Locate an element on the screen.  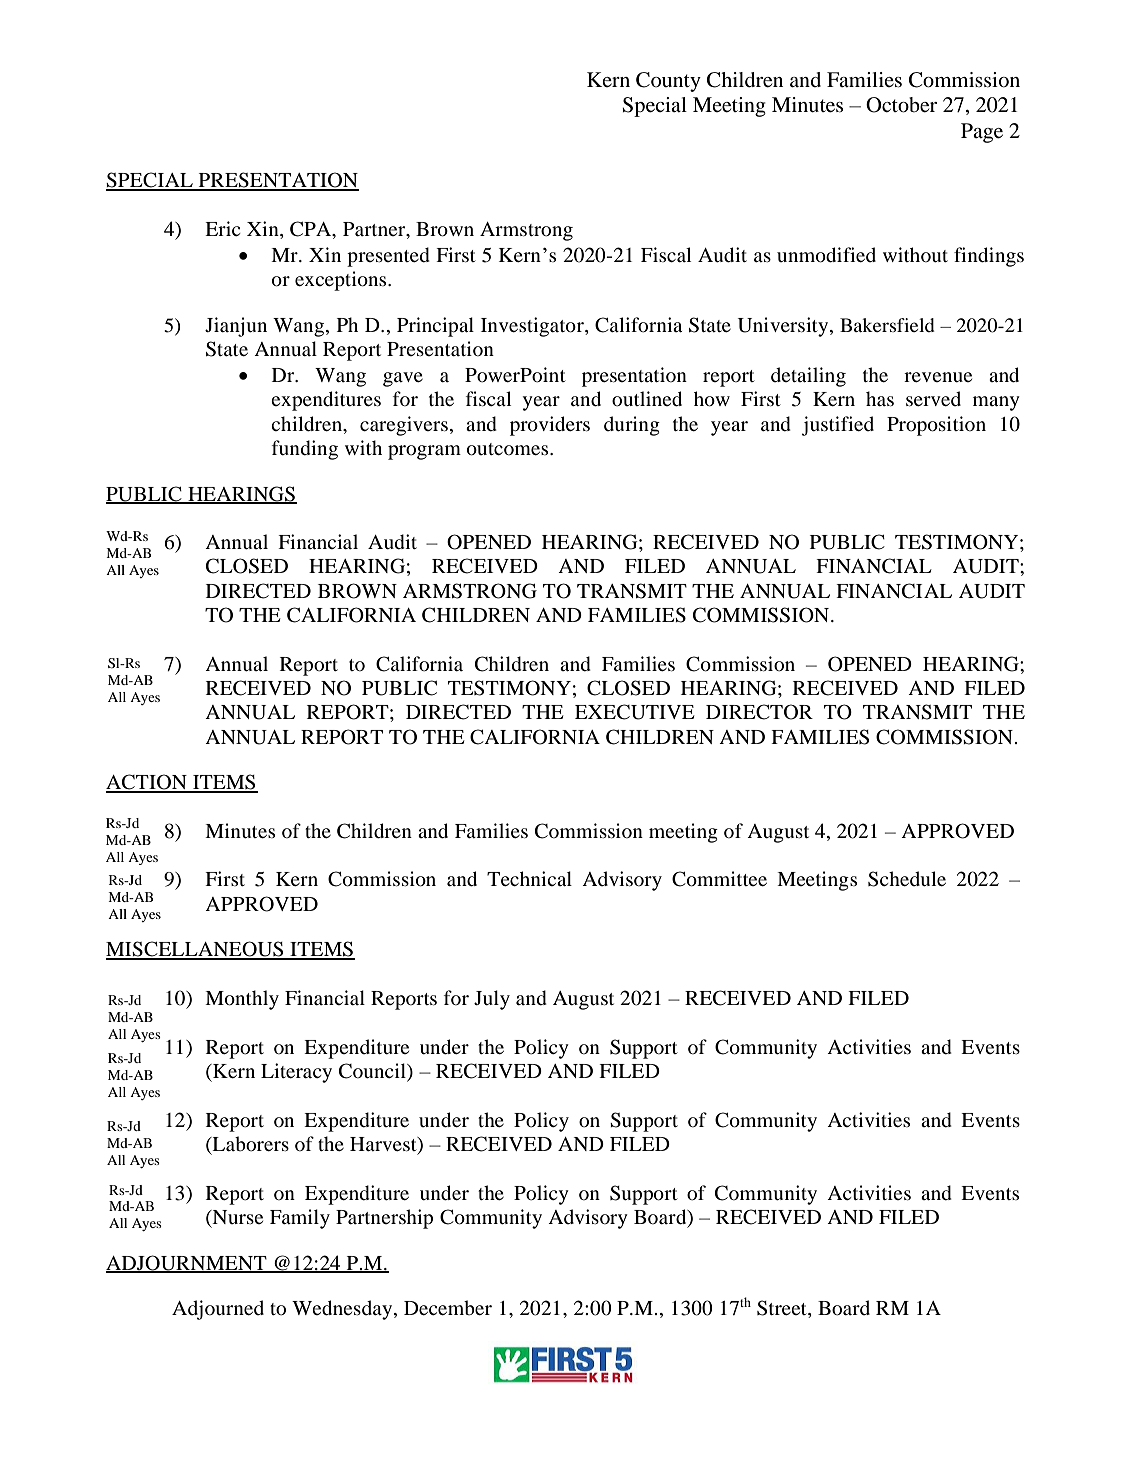
Monthly is located at coordinates (242, 1000).
